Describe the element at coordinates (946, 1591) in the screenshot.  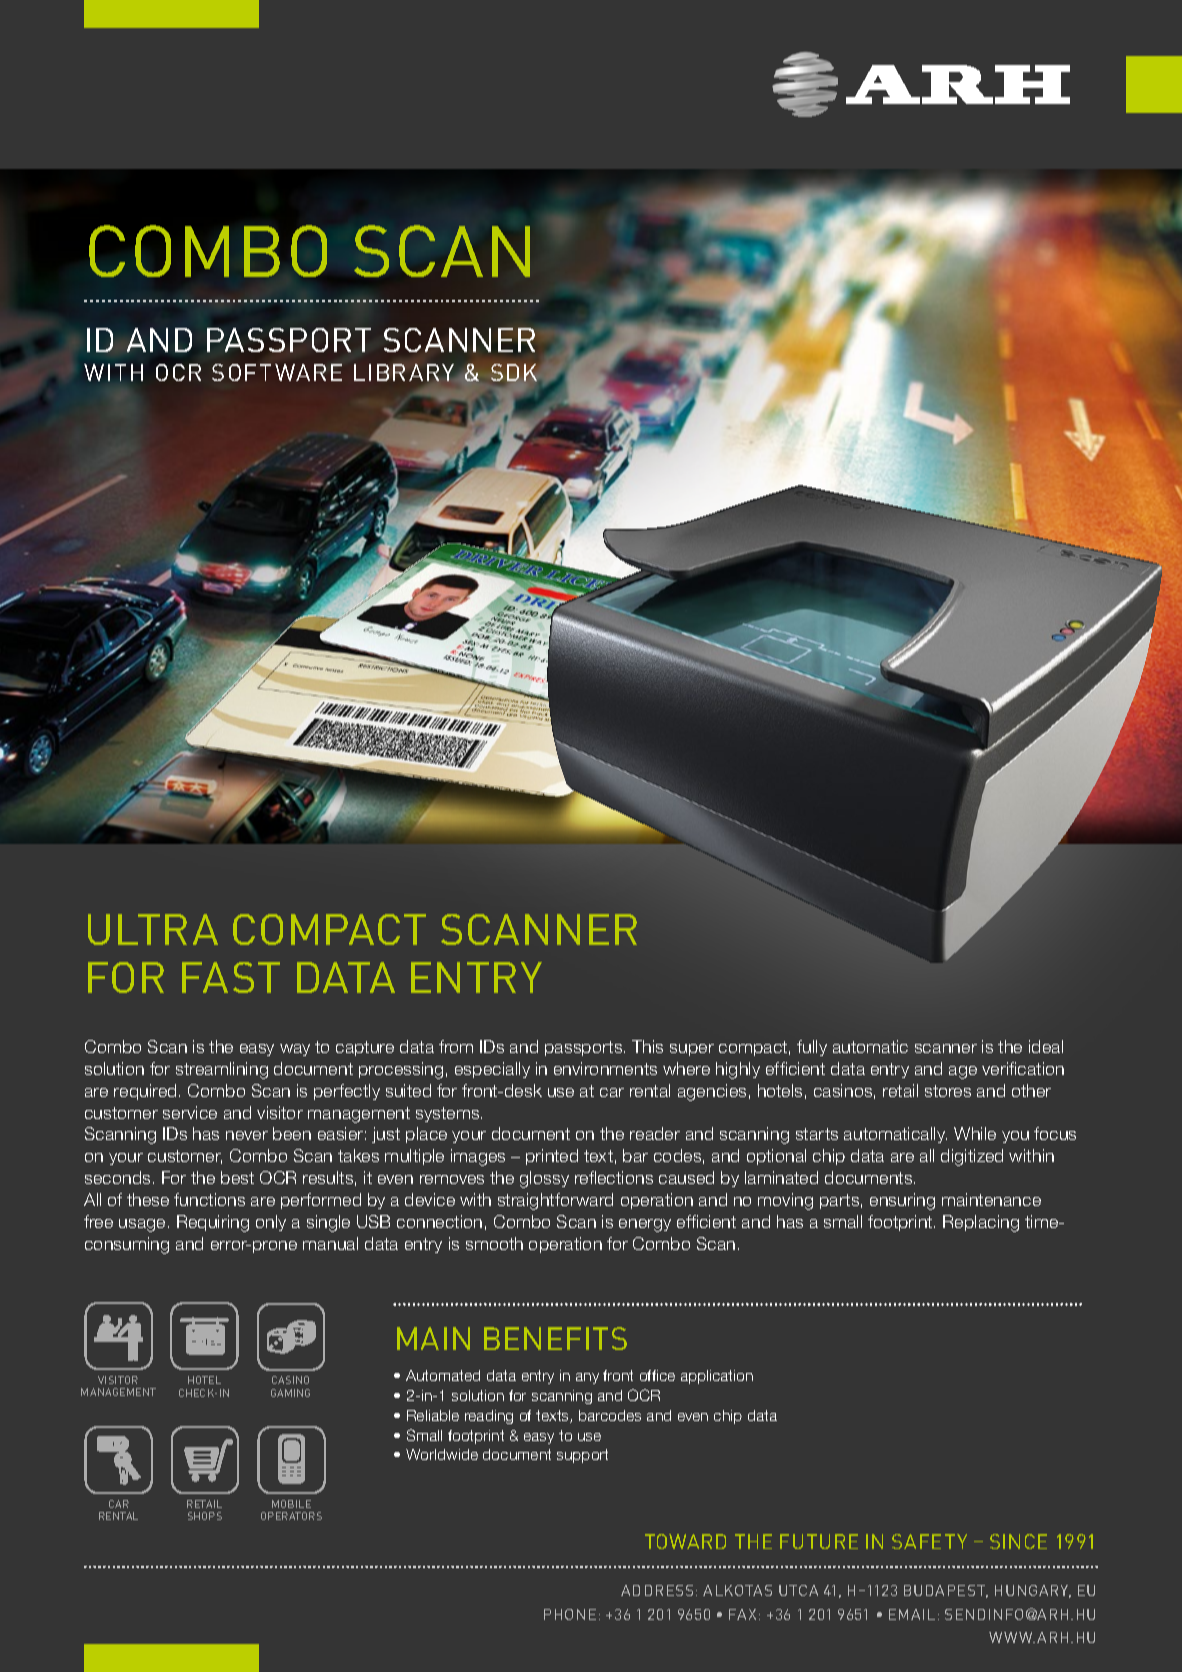
I see `BUDAPEST` at that location.
